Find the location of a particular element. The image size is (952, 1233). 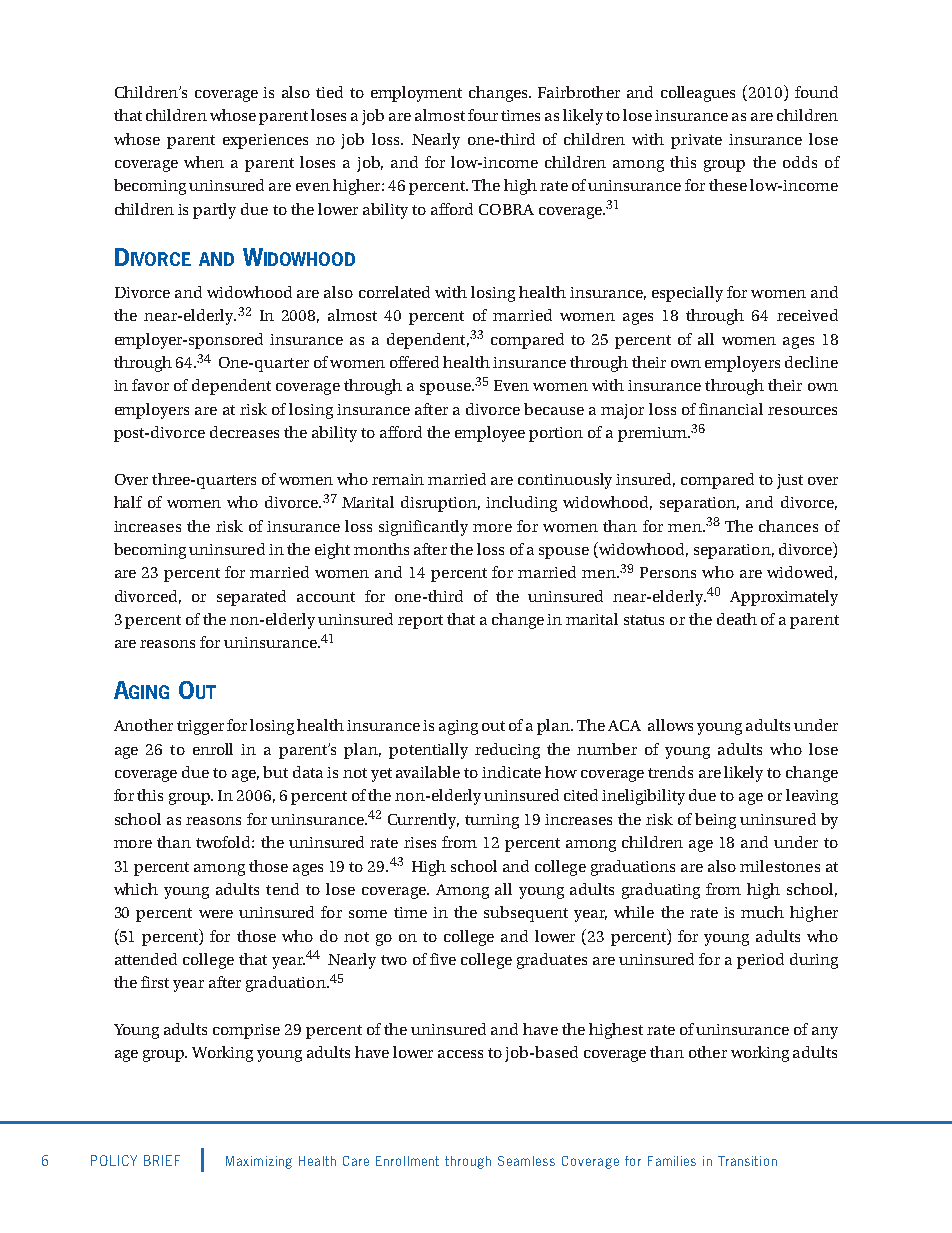

when is located at coordinates (204, 162).
